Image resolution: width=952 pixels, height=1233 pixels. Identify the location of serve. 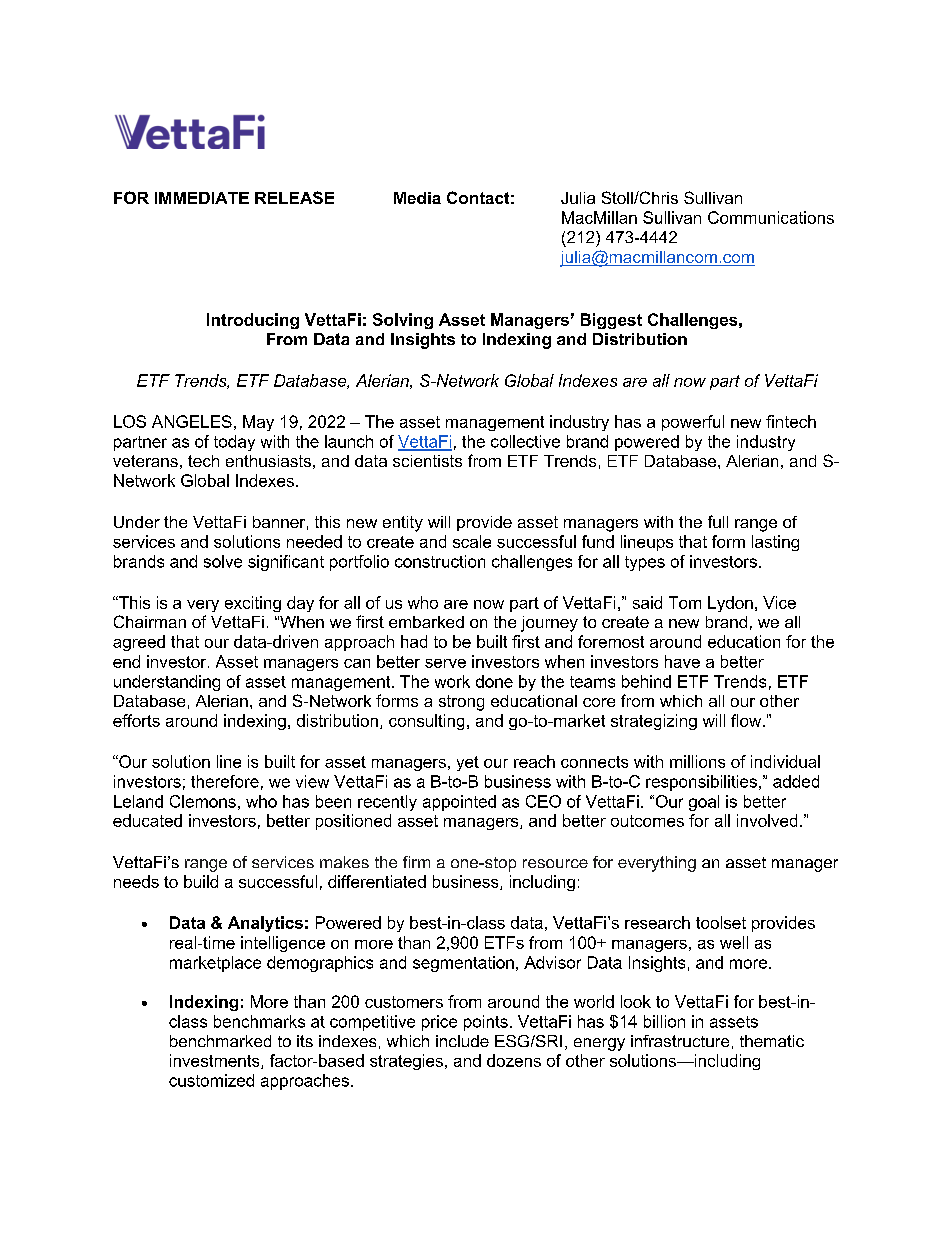
(445, 663).
